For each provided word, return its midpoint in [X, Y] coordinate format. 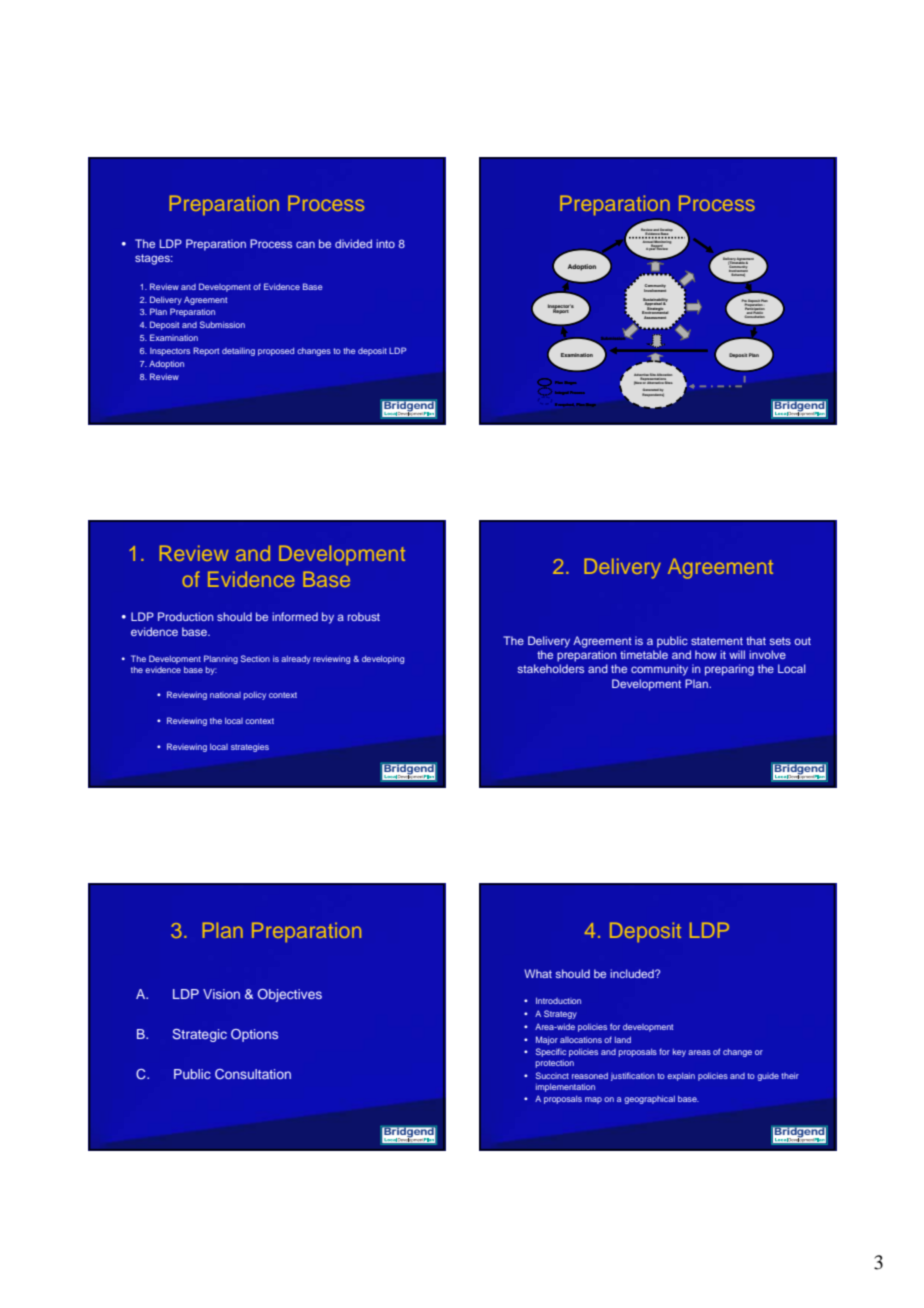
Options [254, 1035]
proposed [276, 352]
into [385, 243]
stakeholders [551, 668]
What [538, 973]
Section [255, 658]
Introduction [558, 1000]
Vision [221, 994]
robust [364, 616]
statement [717, 641]
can [305, 244]
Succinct [552, 1075]
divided [353, 243]
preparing [729, 670]
